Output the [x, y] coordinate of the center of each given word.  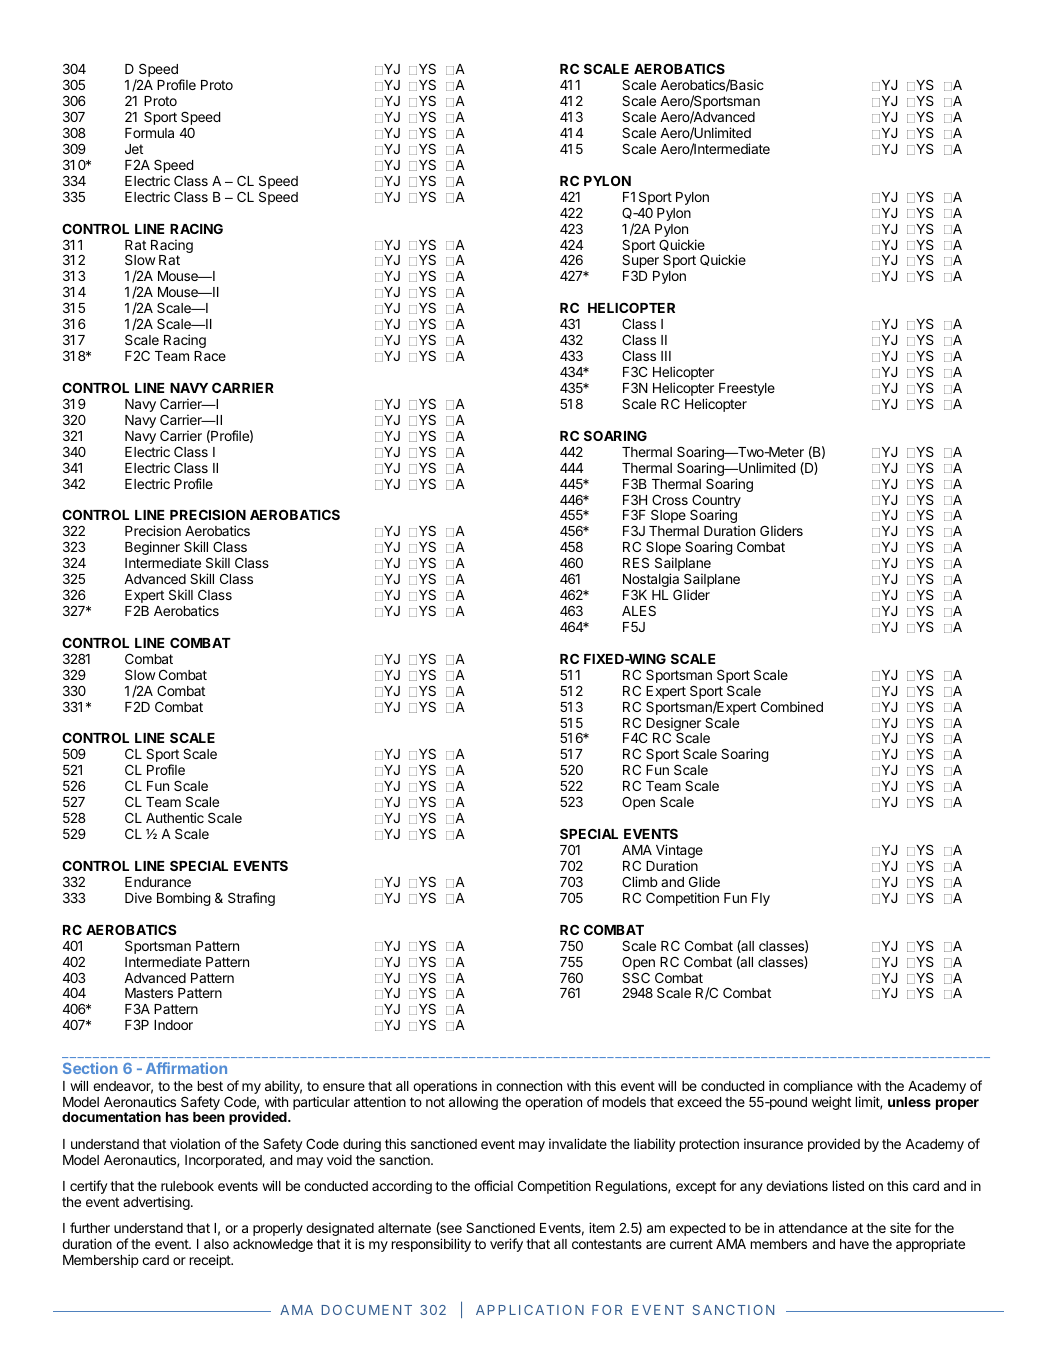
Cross [670, 500]
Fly [761, 899]
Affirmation [186, 1068]
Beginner [153, 549]
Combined [792, 706]
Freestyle [747, 389]
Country [716, 502]
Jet [134, 149]
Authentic [175, 817]
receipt [211, 1261]
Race [210, 356]
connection [529, 1085]
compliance [818, 1088]
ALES [639, 610]
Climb [640, 881]
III [666, 356]
